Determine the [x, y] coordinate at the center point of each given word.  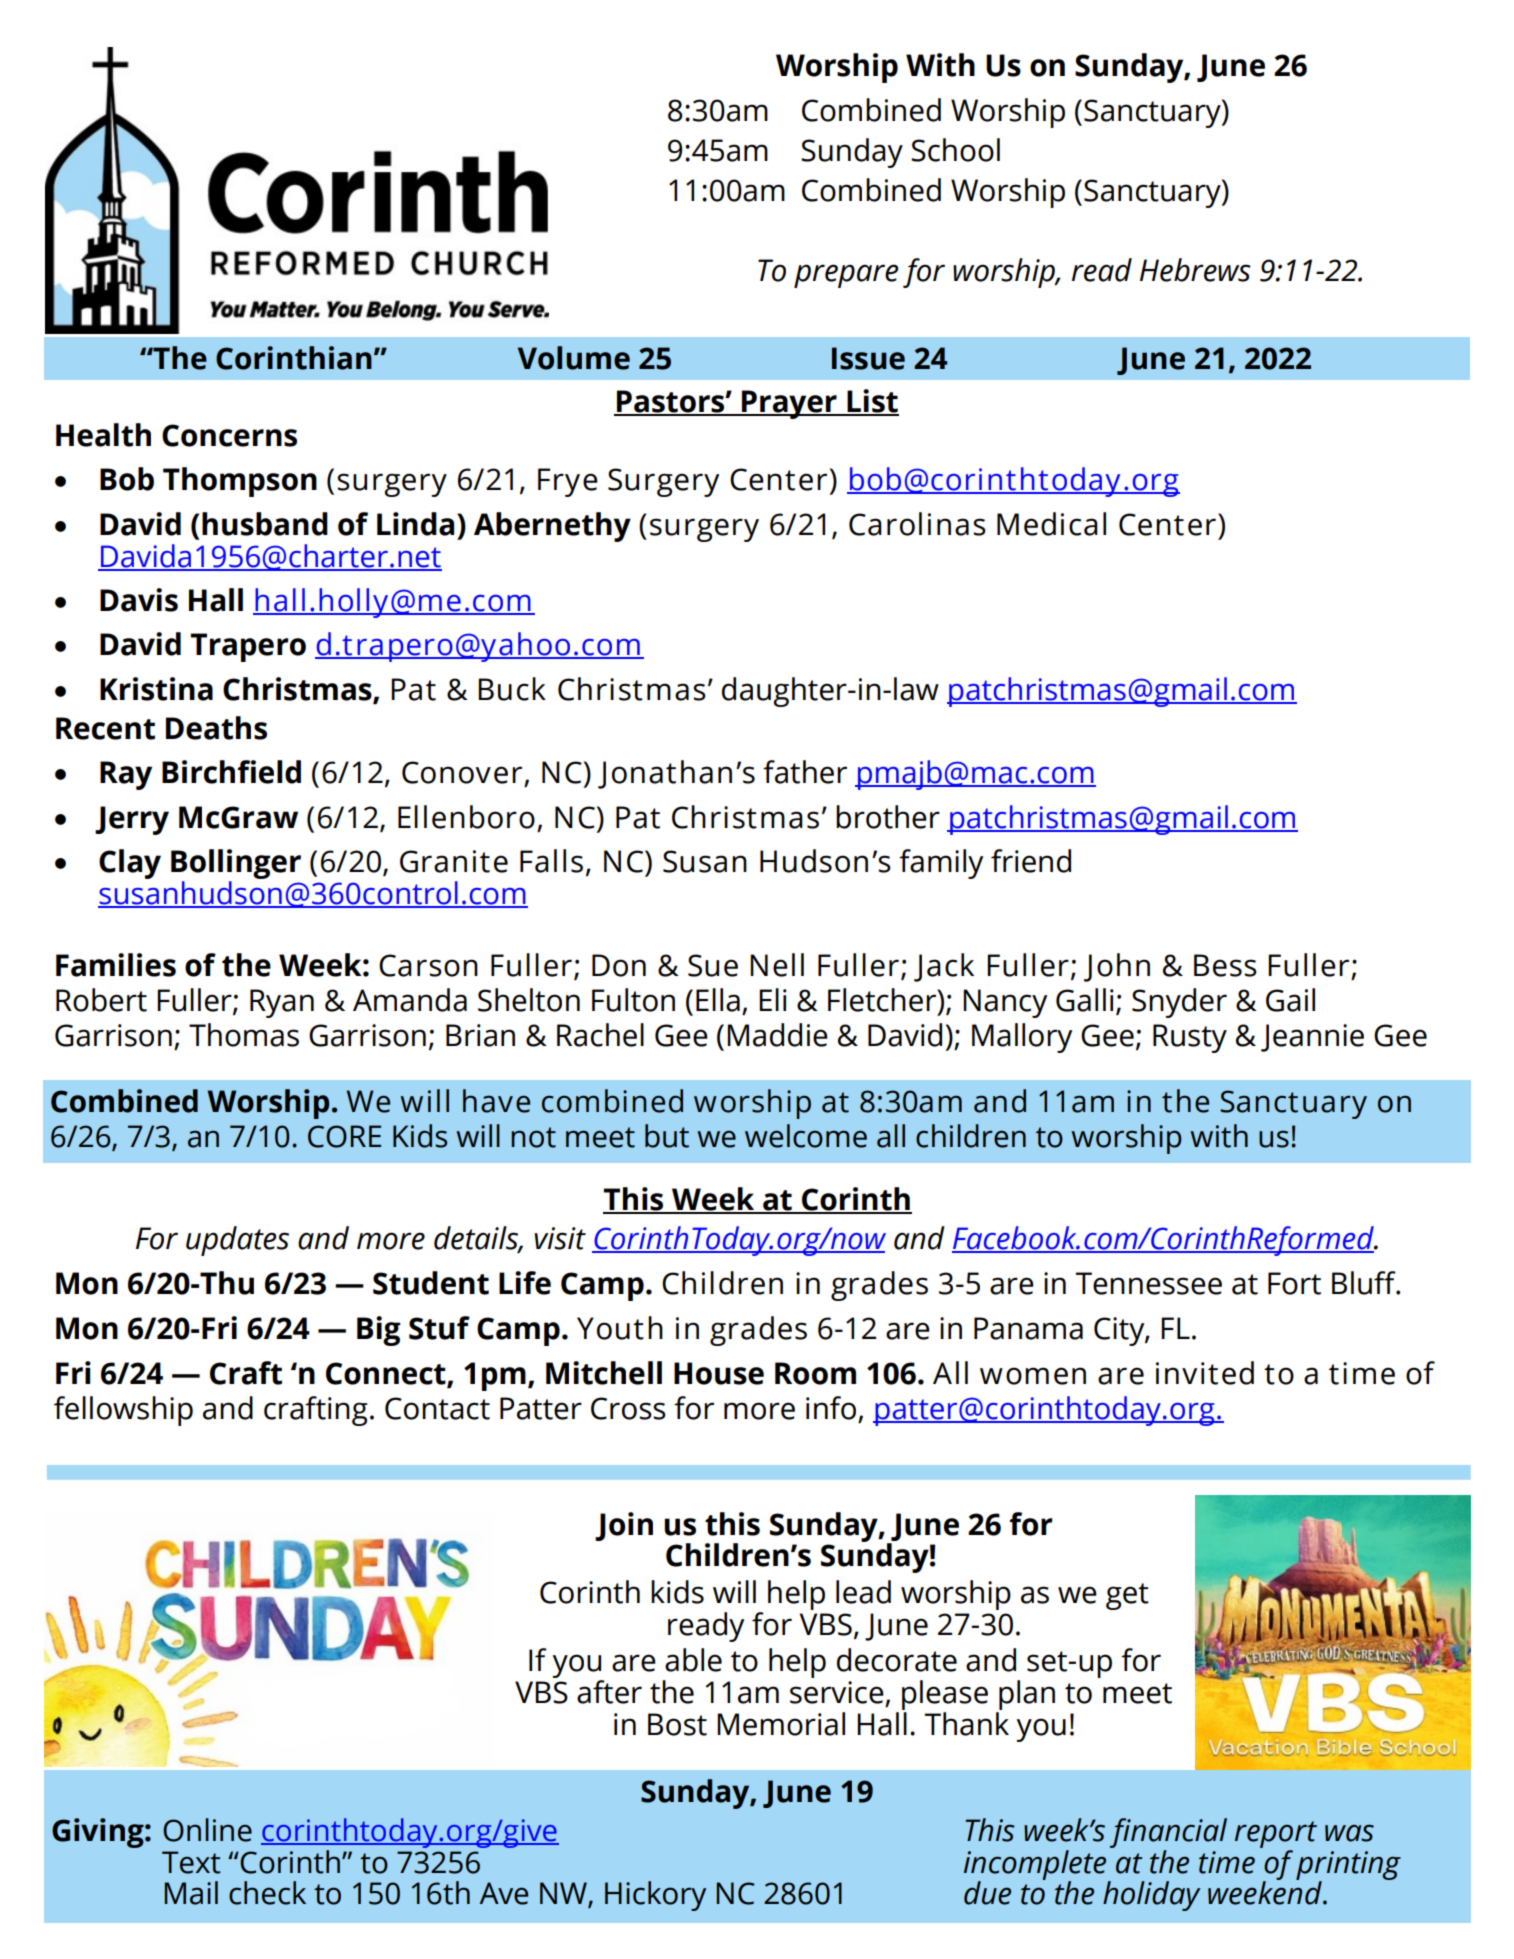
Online [207, 1830]
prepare [846, 276]
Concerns [229, 435]
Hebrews [1195, 270]
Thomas [244, 1035]
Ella [718, 1000]
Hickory [655, 1896]
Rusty [1190, 1038]
